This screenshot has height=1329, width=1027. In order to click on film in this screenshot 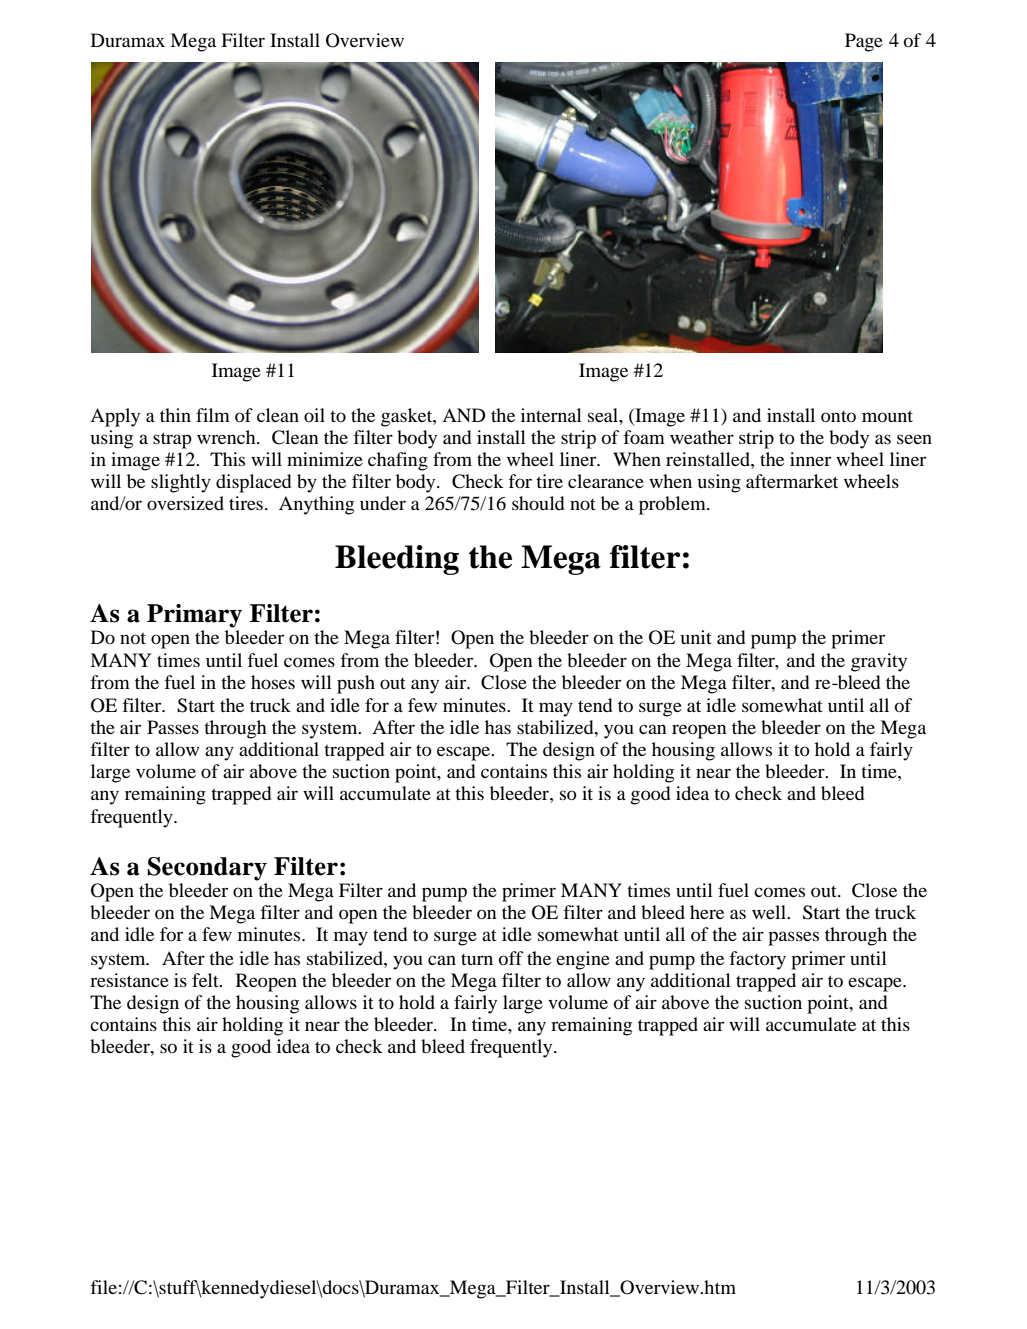, I will do `click(213, 415)`.
